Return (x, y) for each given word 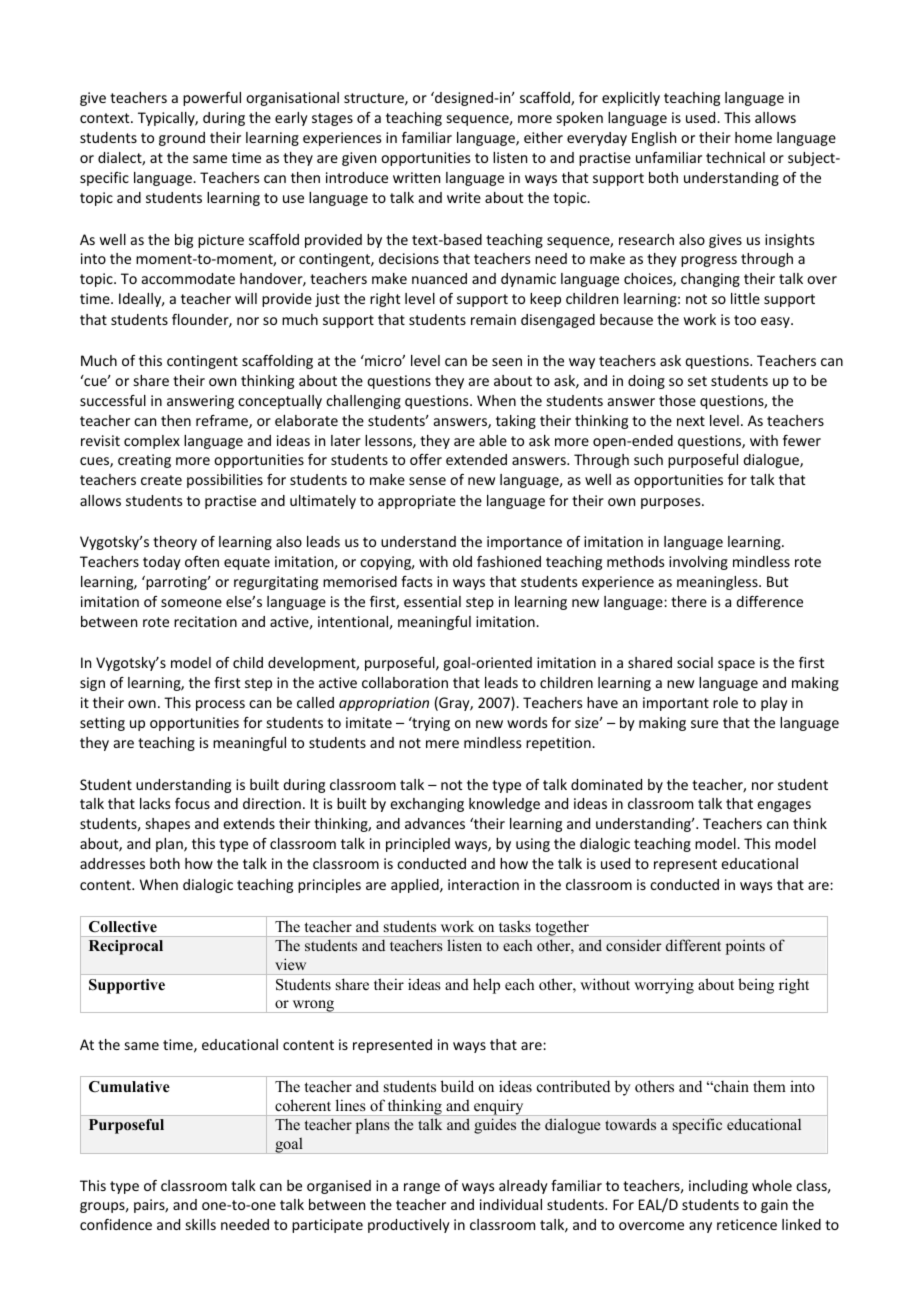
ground (182, 139)
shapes (168, 825)
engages (784, 806)
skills (201, 1224)
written (416, 177)
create (161, 480)
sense (427, 481)
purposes (672, 503)
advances (435, 823)
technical (735, 157)
